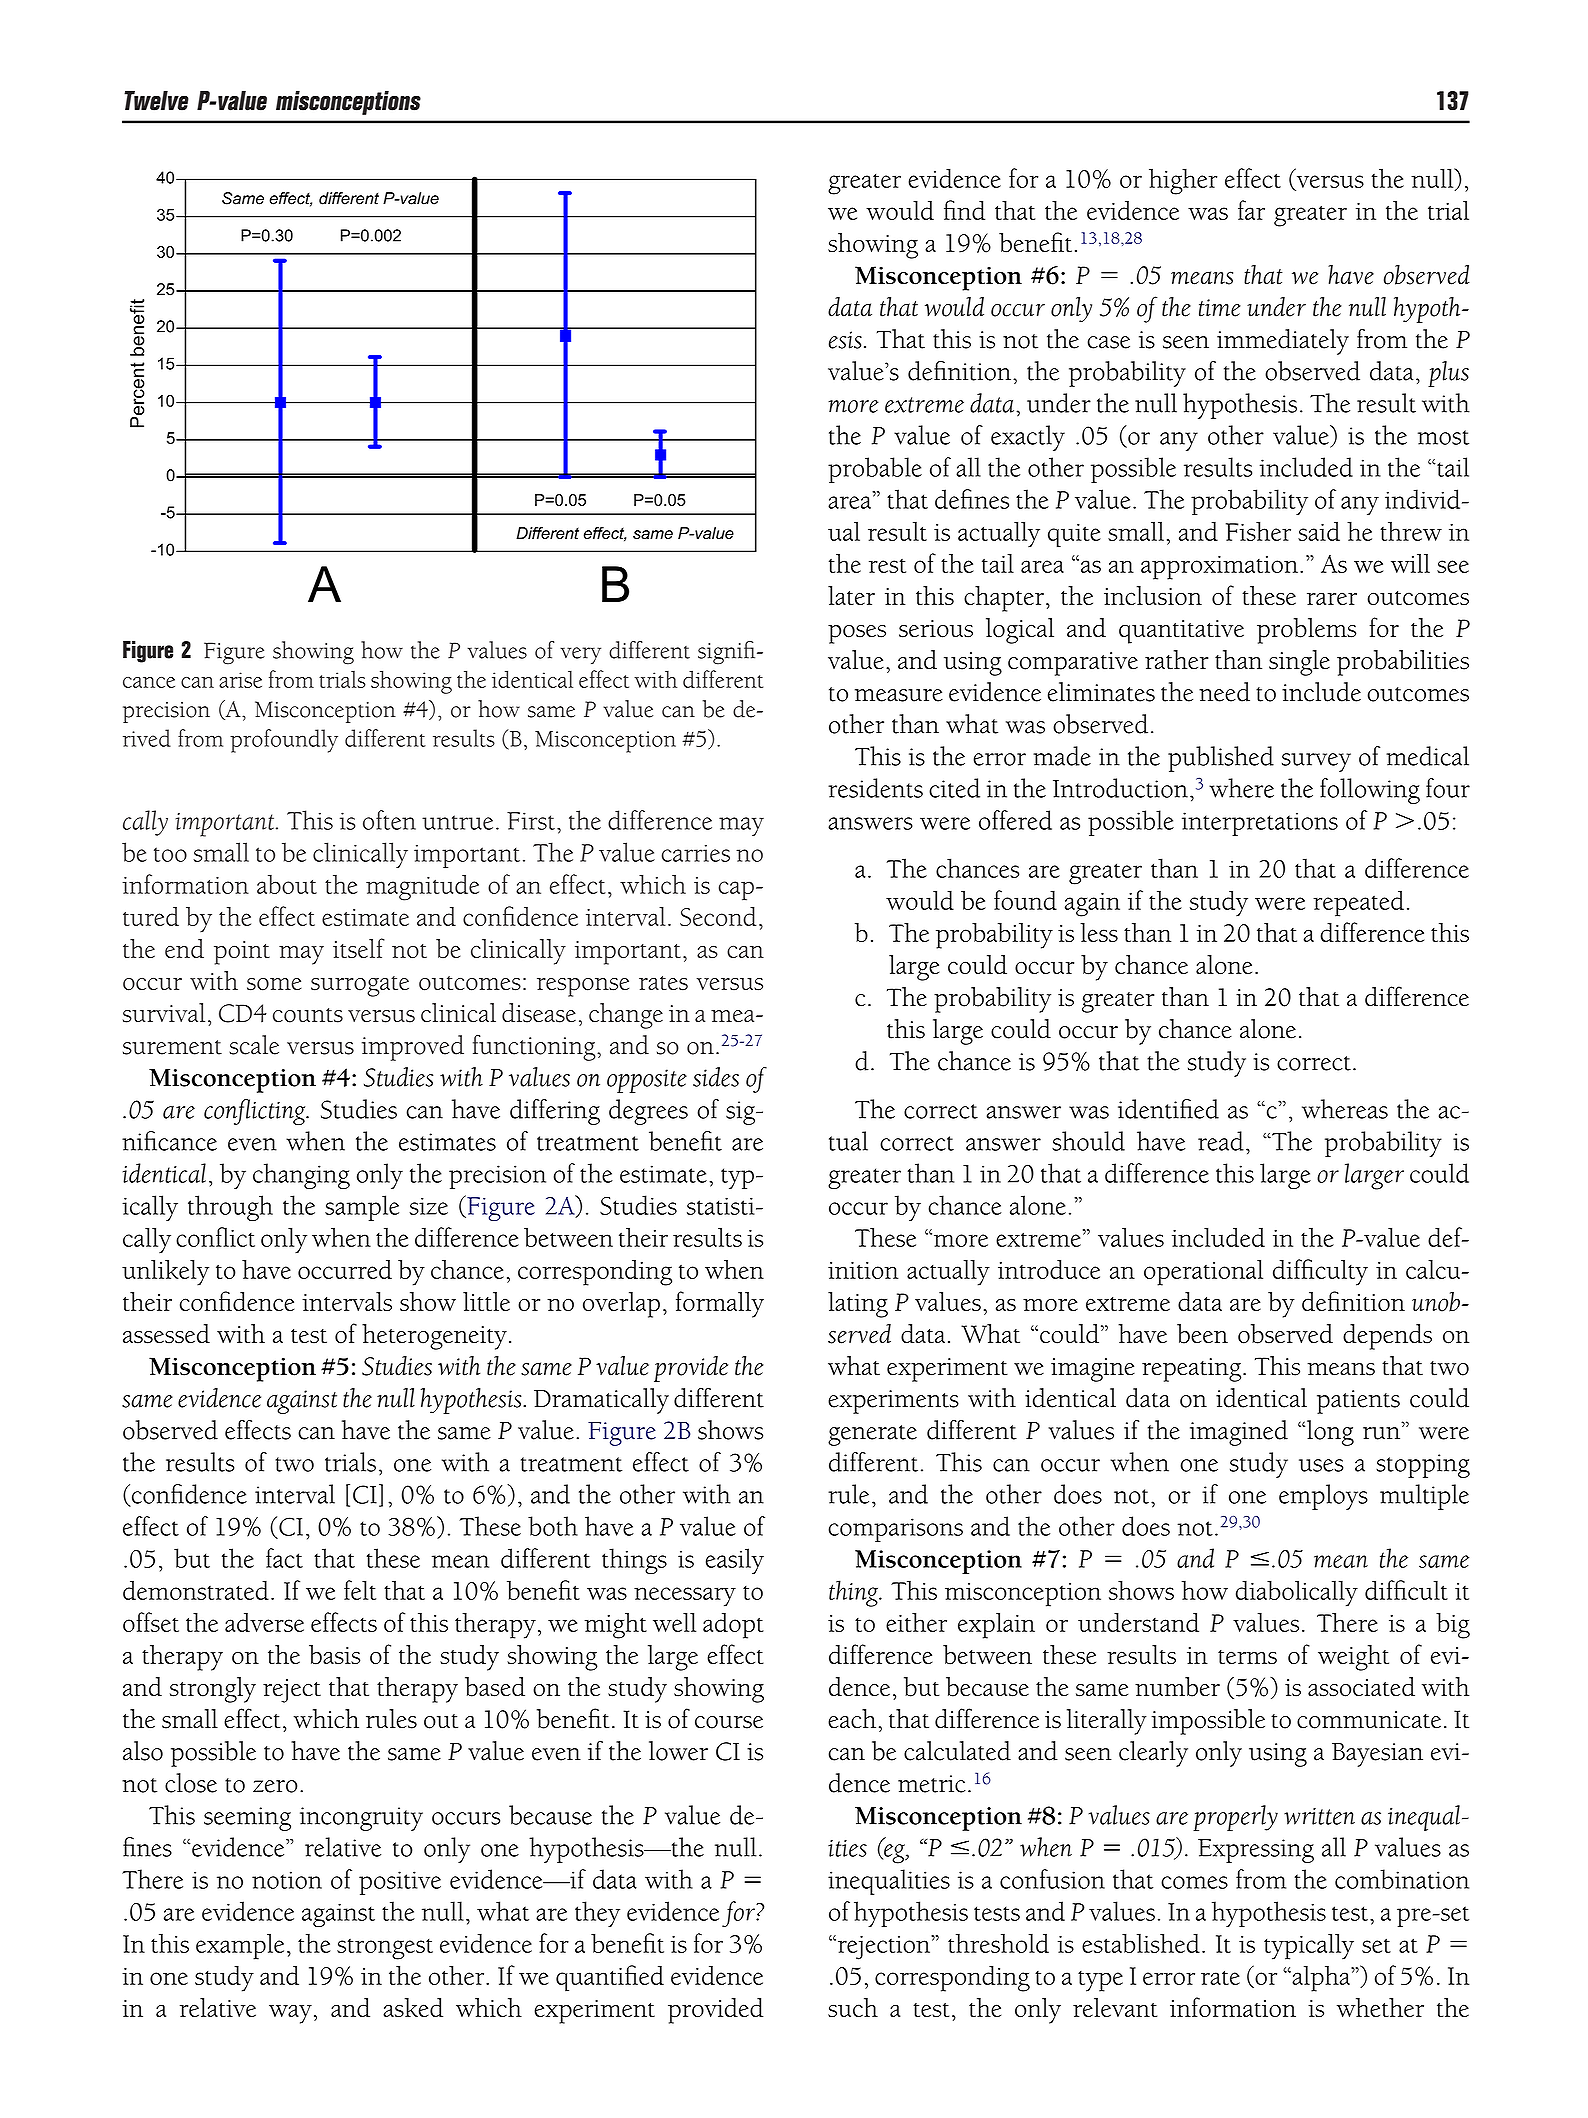 The image size is (1588, 2118). What do you see at coordinates (1221, 1141) in the image?
I see `read` at bounding box center [1221, 1141].
